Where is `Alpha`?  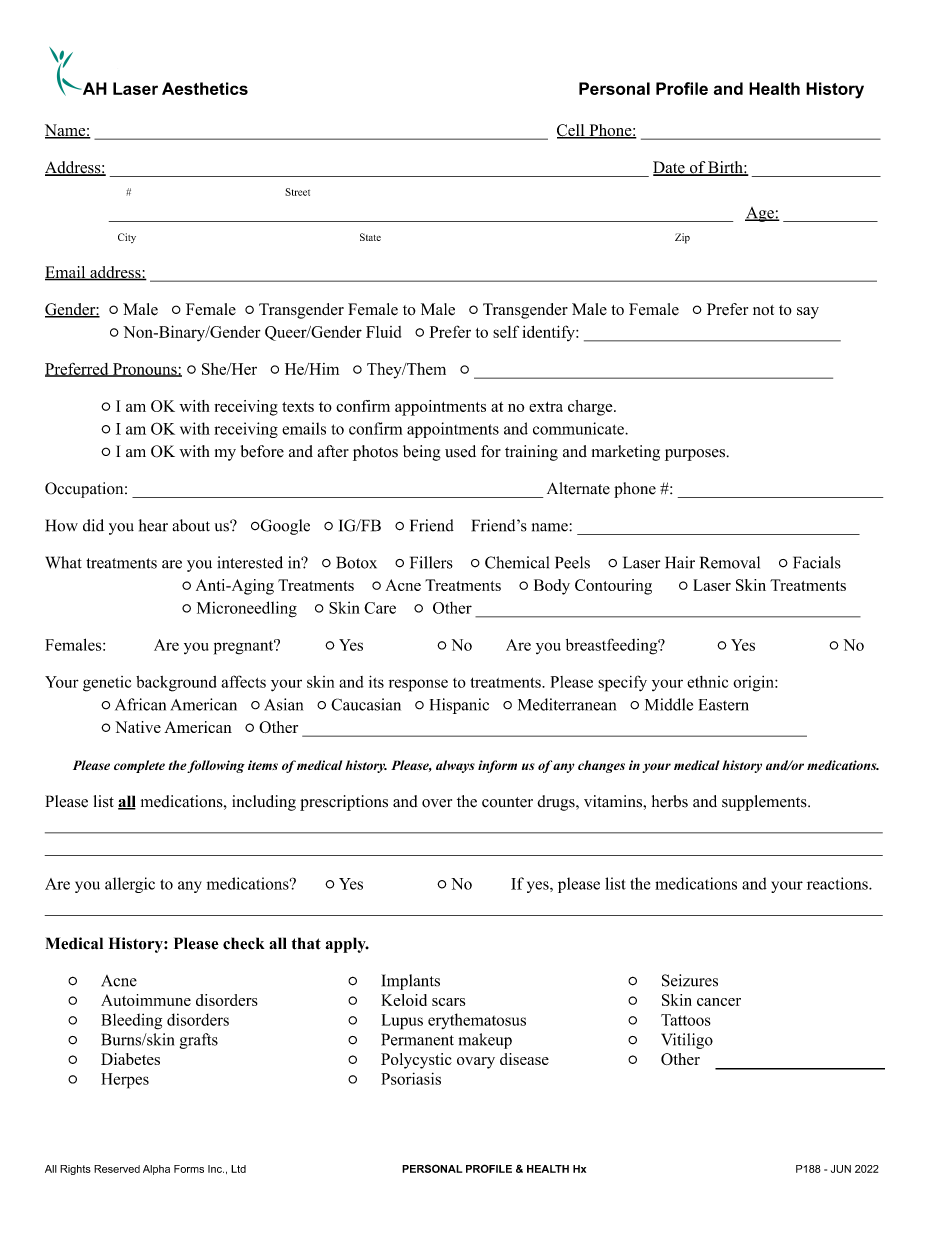 Alpha is located at coordinates (156, 1170).
